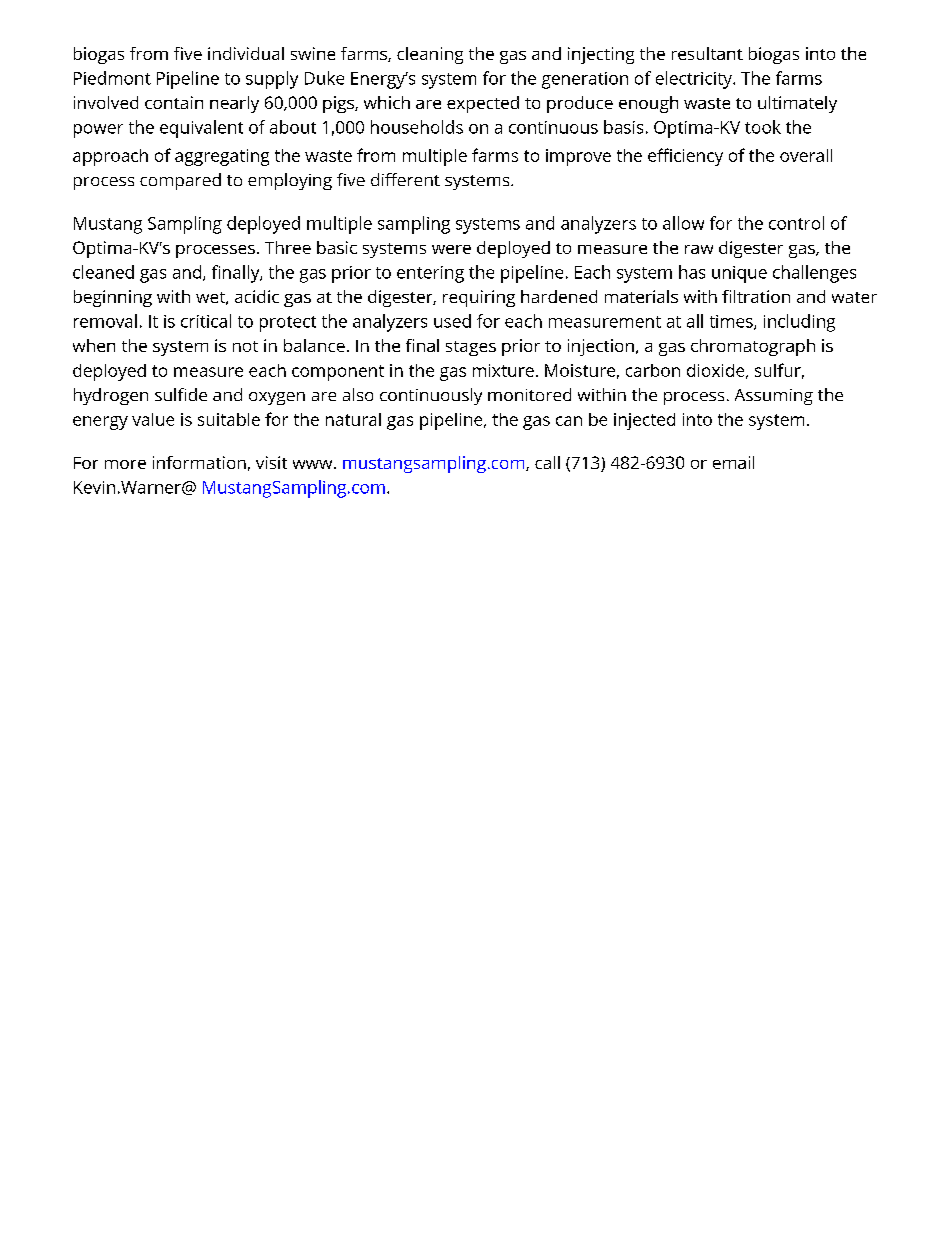 This page has width=952, height=1233. Describe the element at coordinates (199, 462) in the page. I see `information` at that location.
